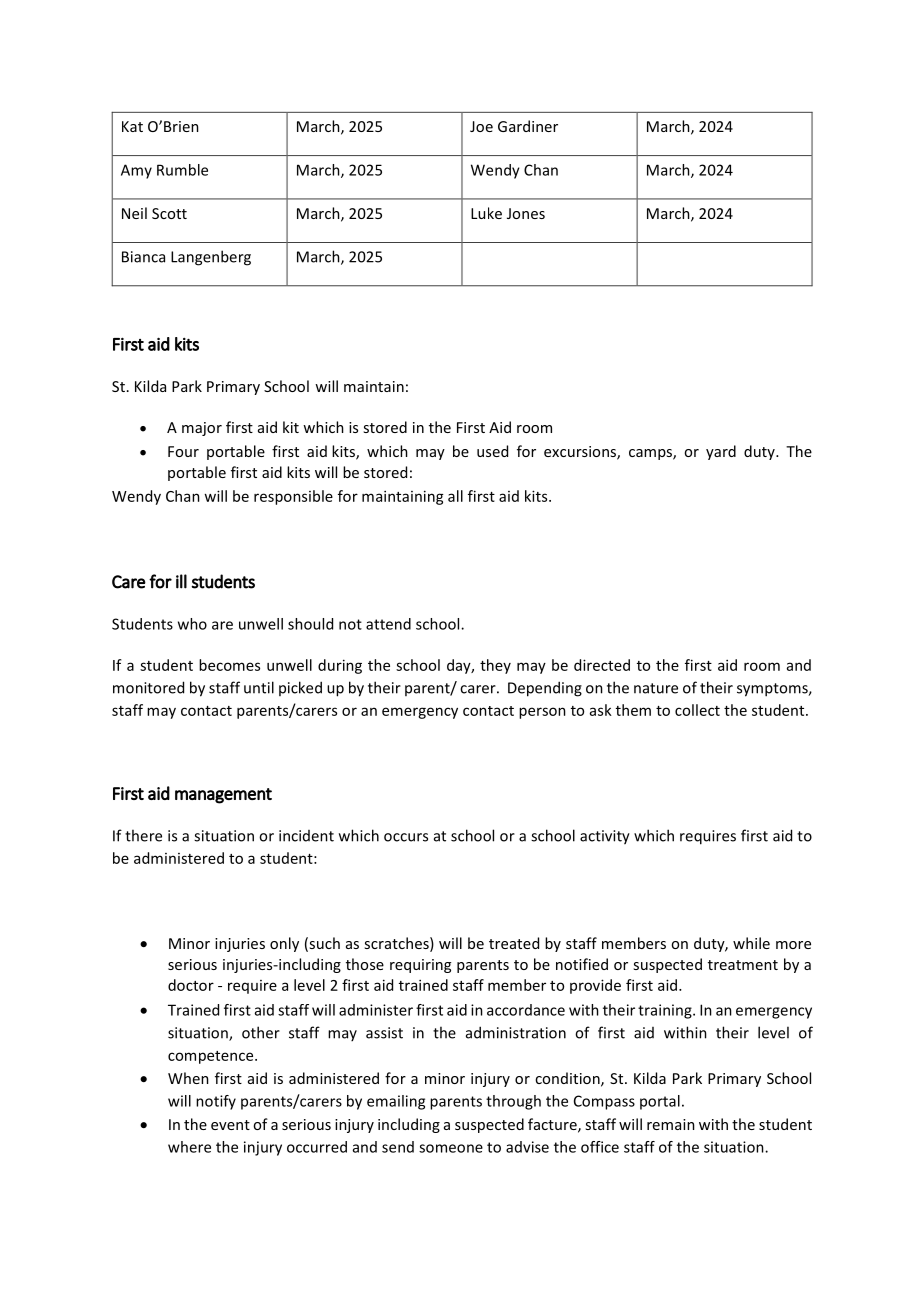  What do you see at coordinates (656, 688) in the document?
I see `nature` at bounding box center [656, 688].
